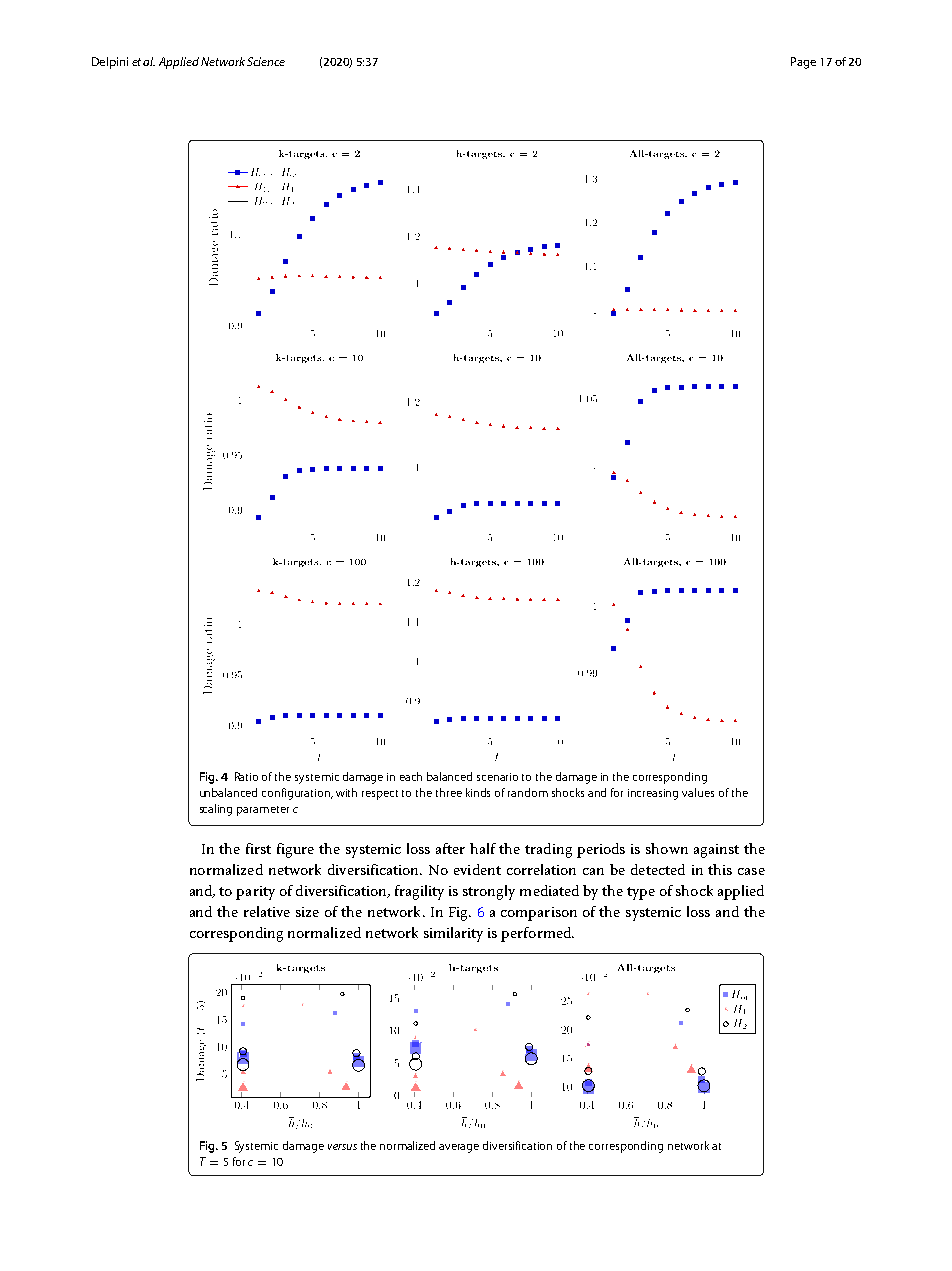  Describe the element at coordinates (266, 61) in the image. I see `Science` at that location.
